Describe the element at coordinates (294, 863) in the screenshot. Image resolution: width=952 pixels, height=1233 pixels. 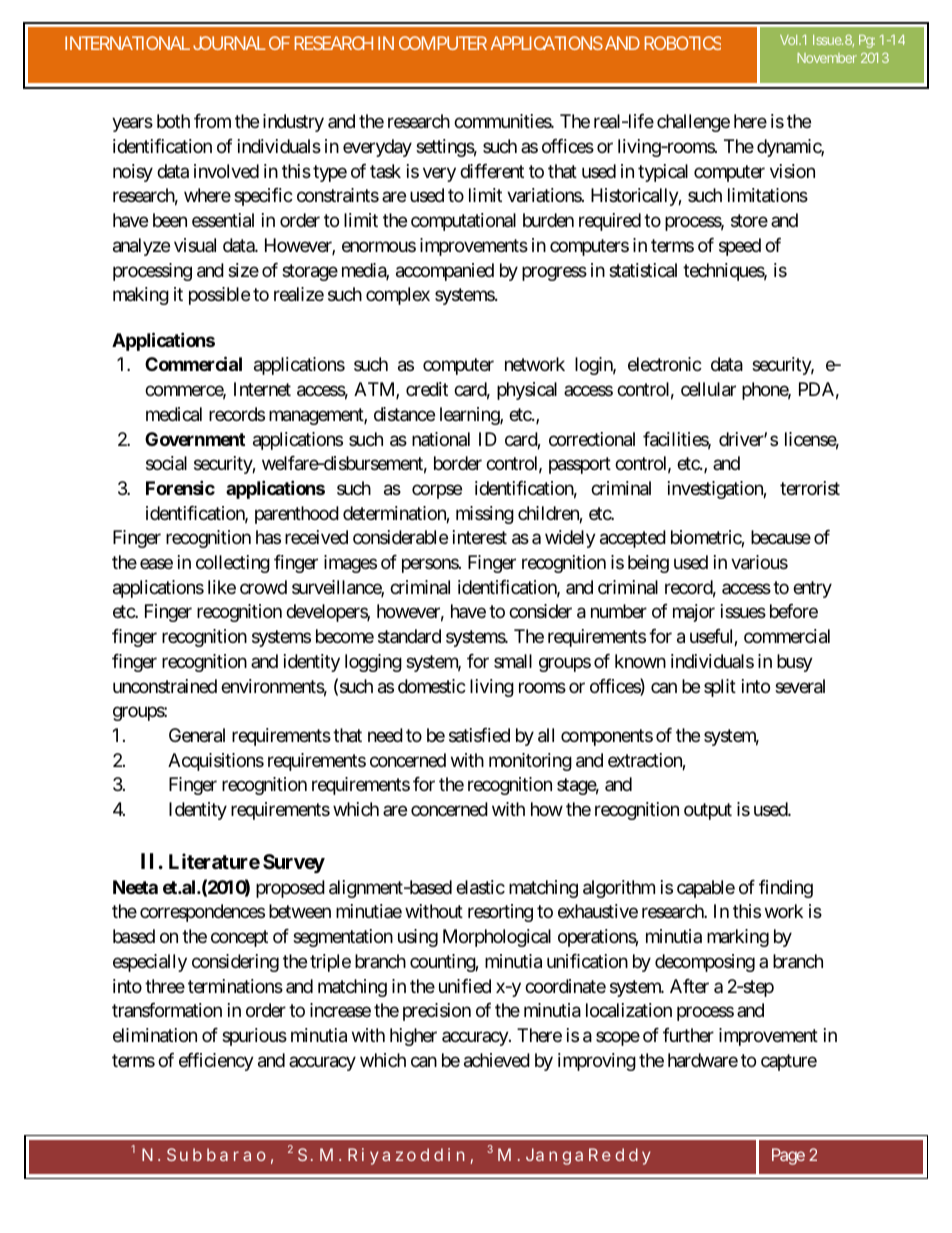
I see `Survey` at that location.
